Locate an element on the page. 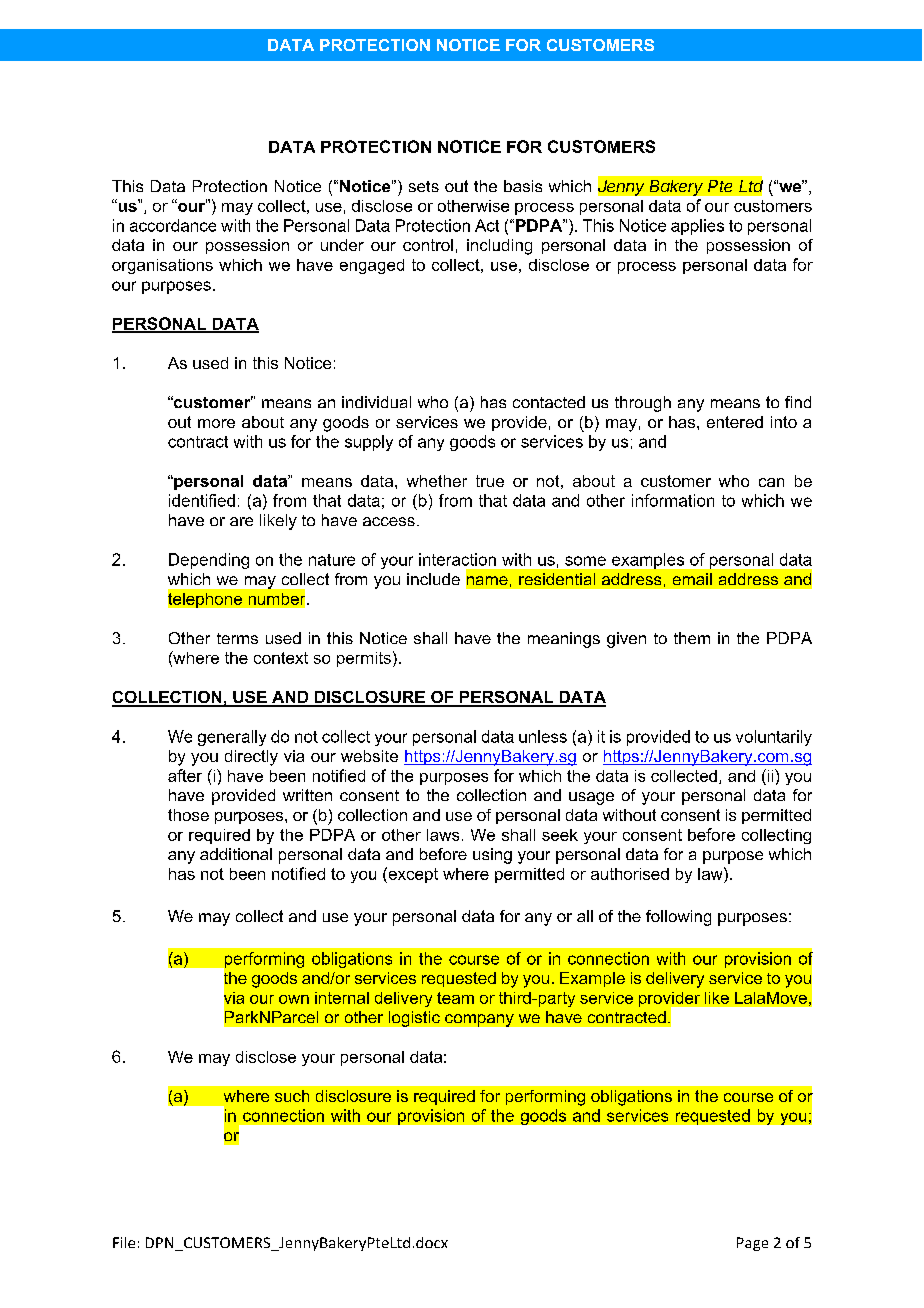  File is located at coordinates (124, 1242).
